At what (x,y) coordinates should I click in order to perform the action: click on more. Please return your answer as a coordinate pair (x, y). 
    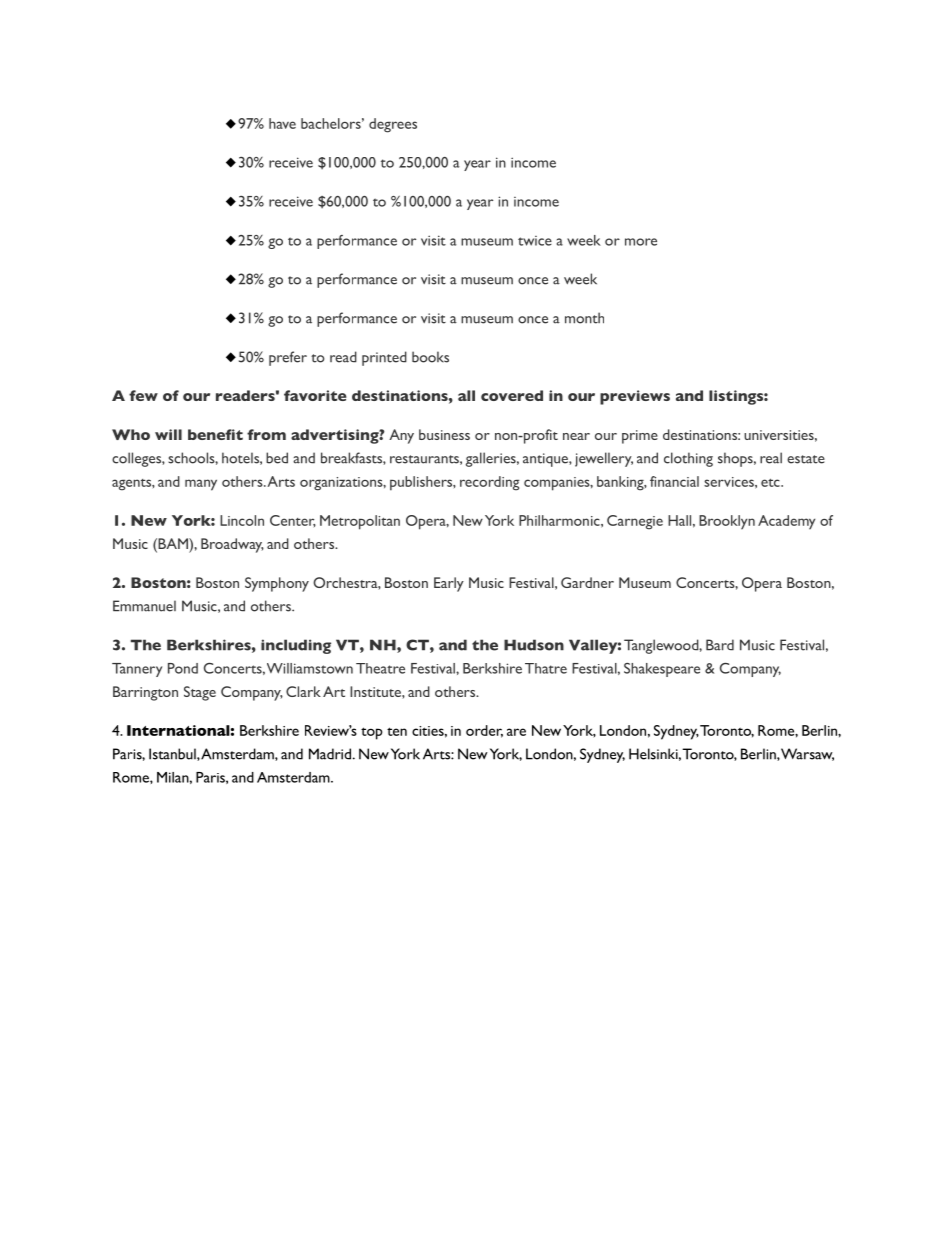
    Looking at the image, I should click on (641, 242).
